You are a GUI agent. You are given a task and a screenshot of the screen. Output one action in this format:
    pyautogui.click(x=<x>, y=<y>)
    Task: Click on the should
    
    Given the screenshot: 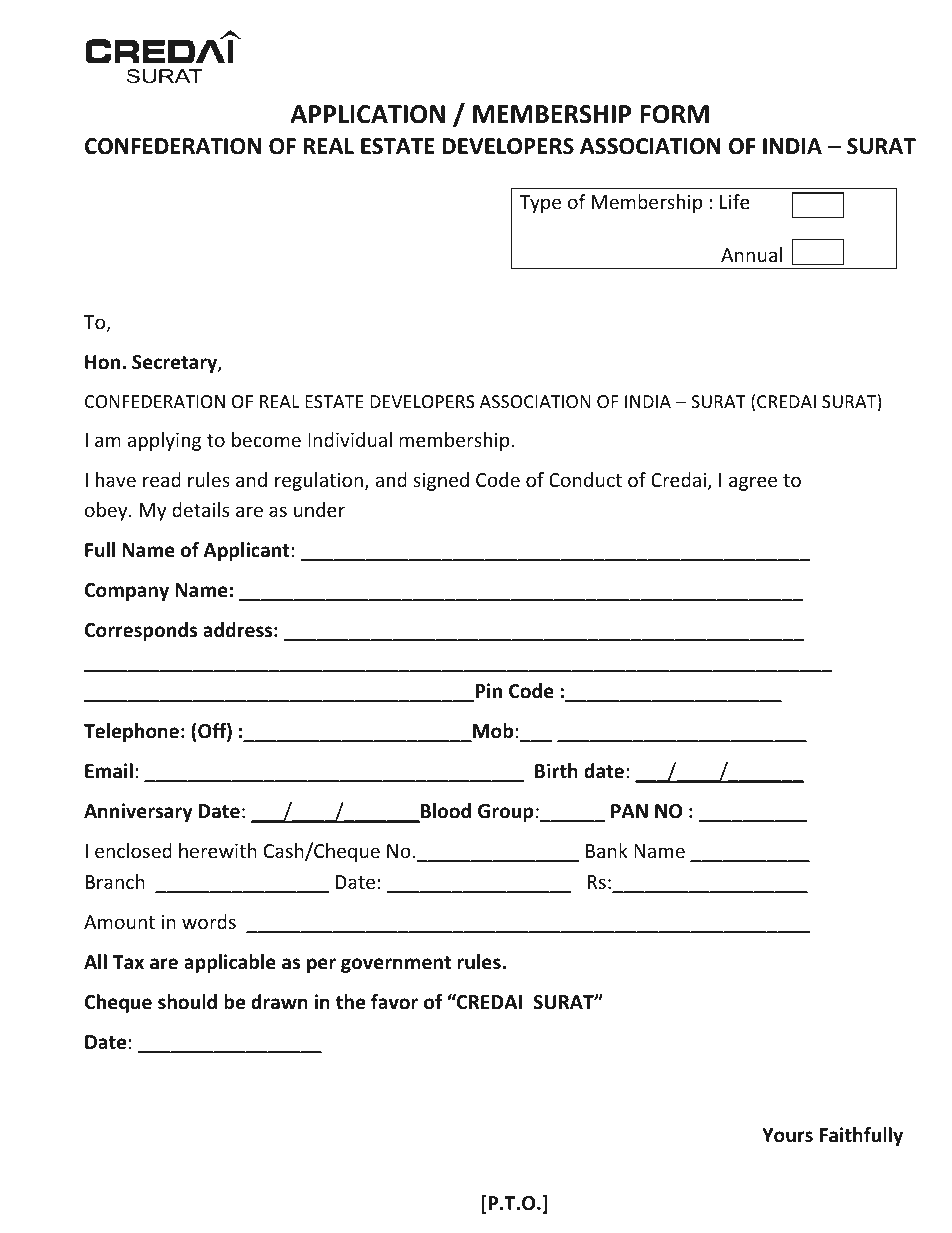 What is the action you would take?
    pyautogui.click(x=187, y=1002)
